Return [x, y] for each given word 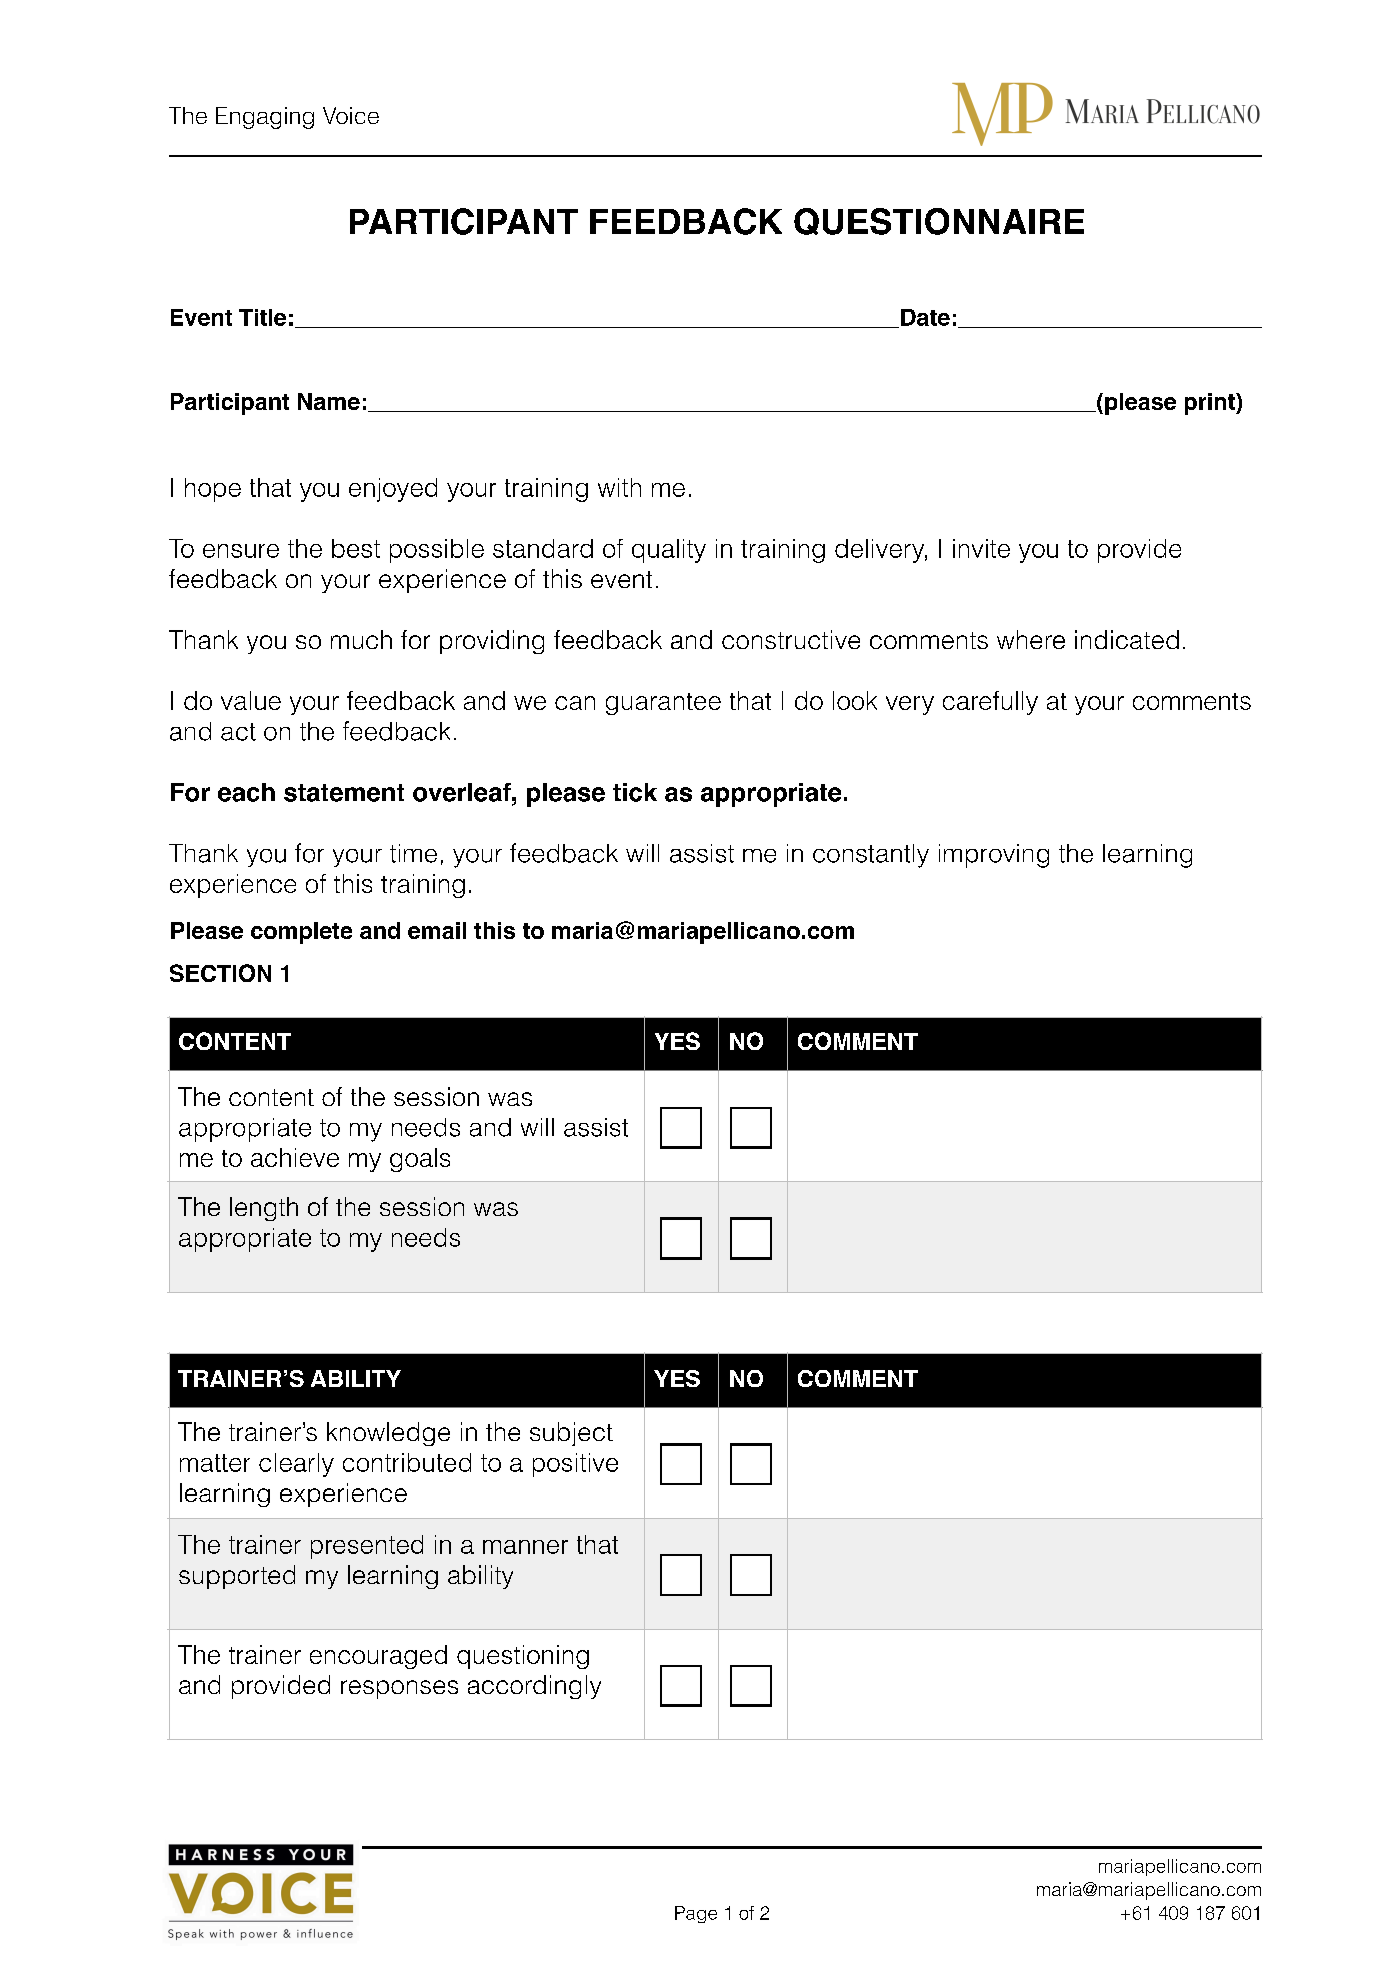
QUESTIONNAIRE [939, 221]
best [356, 548]
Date [925, 317]
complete [301, 933]
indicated [1127, 639]
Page [696, 1914]
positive [575, 1465]
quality [669, 551]
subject [571, 1434]
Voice [351, 115]
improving [994, 856]
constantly [871, 856]
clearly [296, 1465]
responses [399, 1689]
